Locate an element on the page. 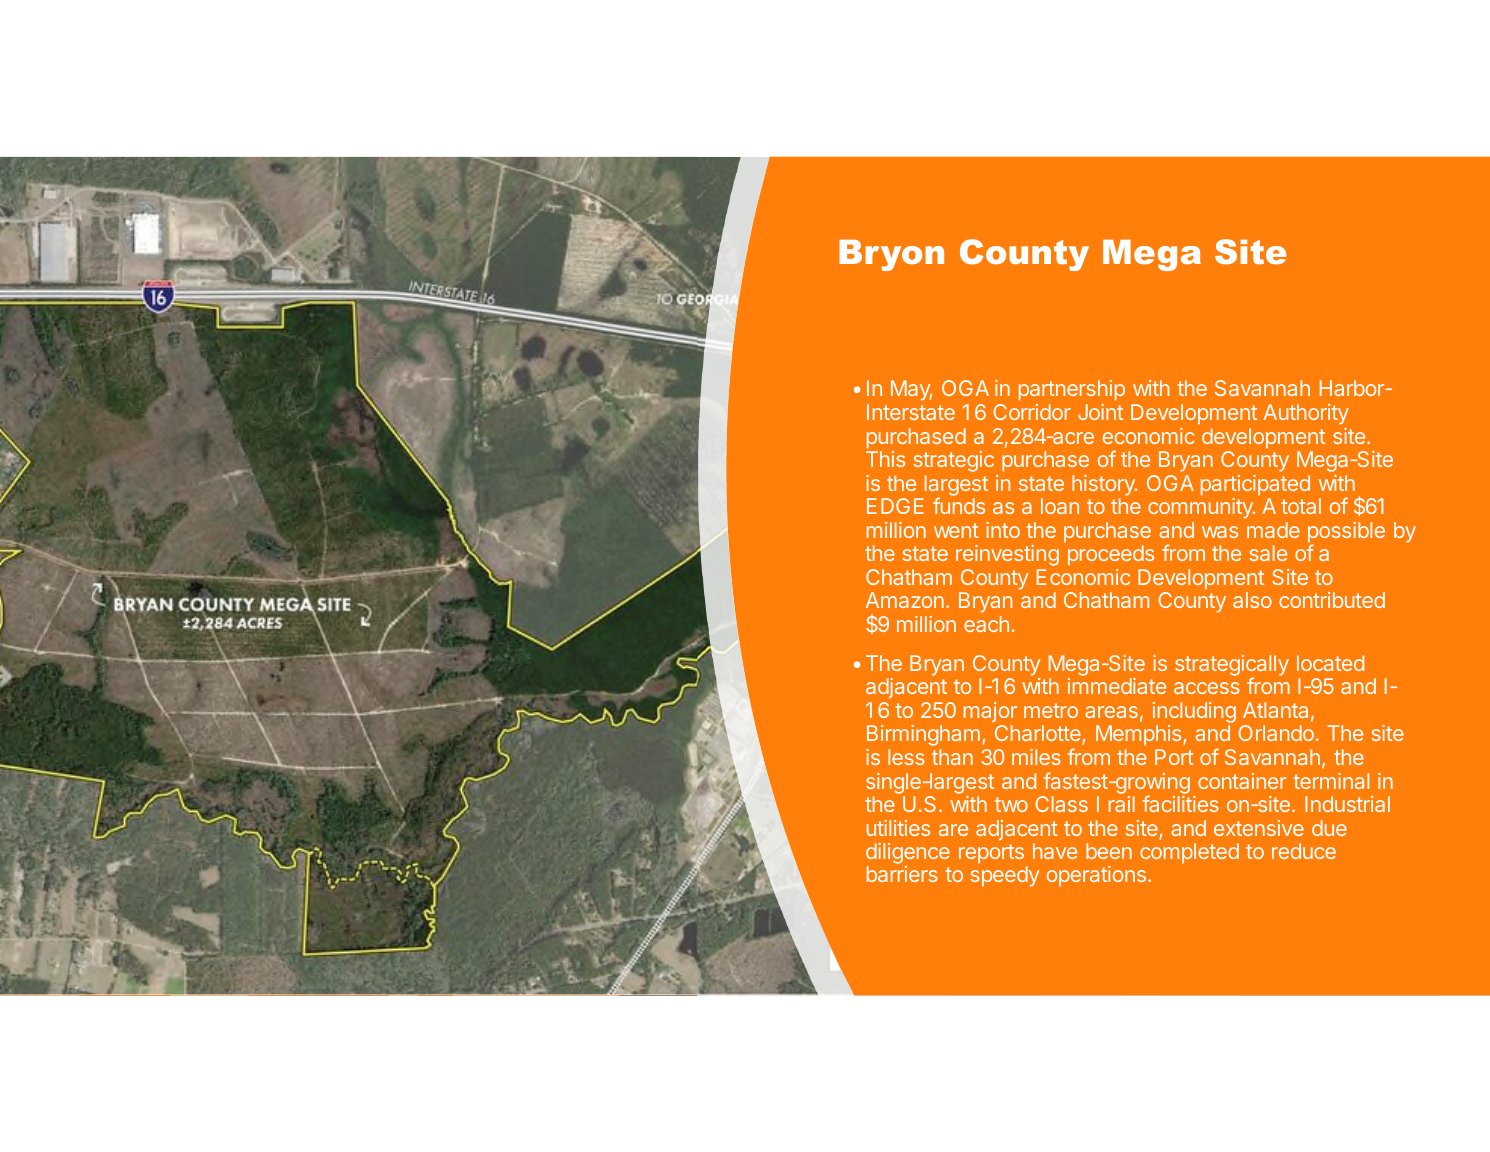 The width and height of the image is (1490, 1152). partnership is located at coordinates (1072, 390).
